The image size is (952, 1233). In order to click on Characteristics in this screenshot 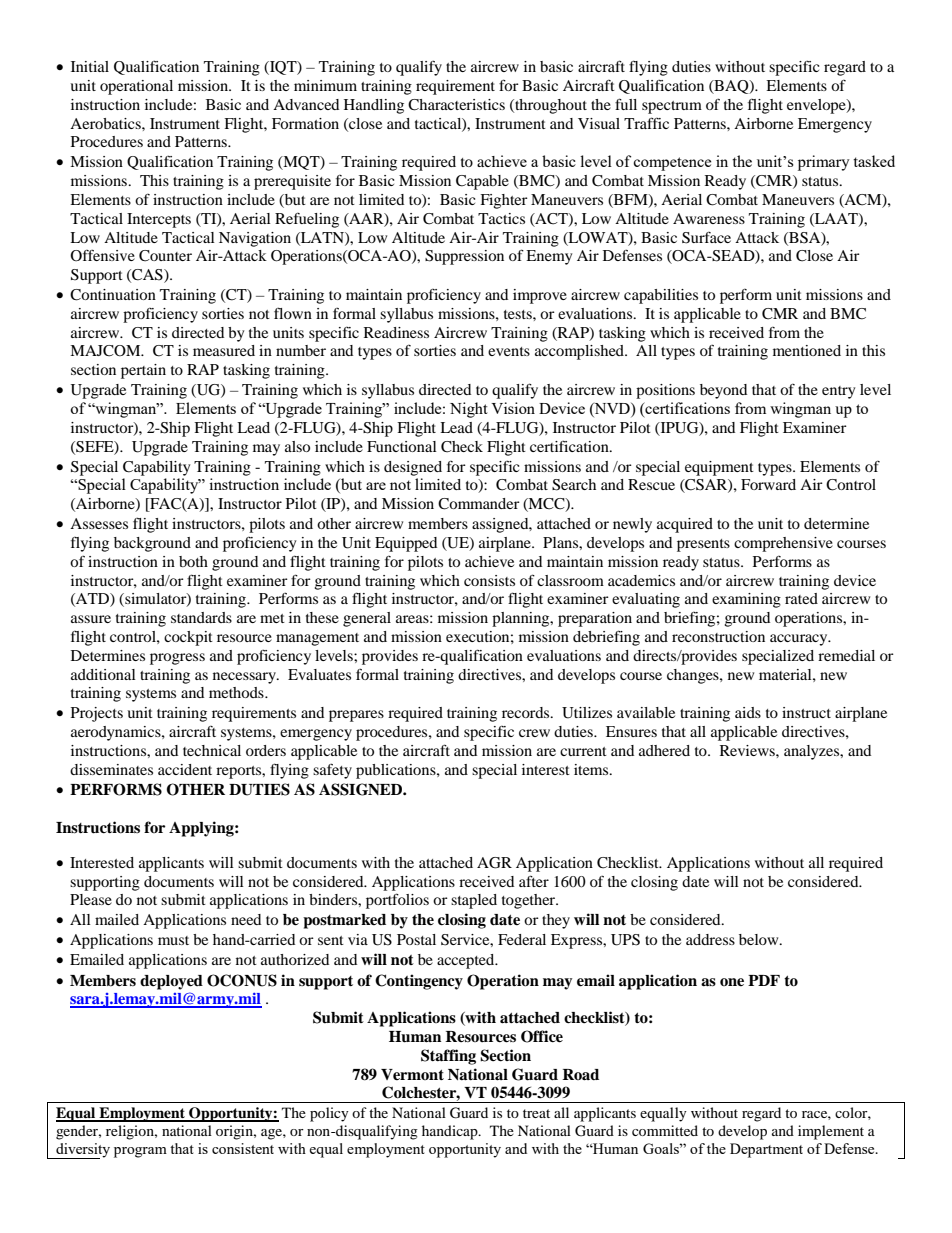, I will do `click(456, 105)`.
